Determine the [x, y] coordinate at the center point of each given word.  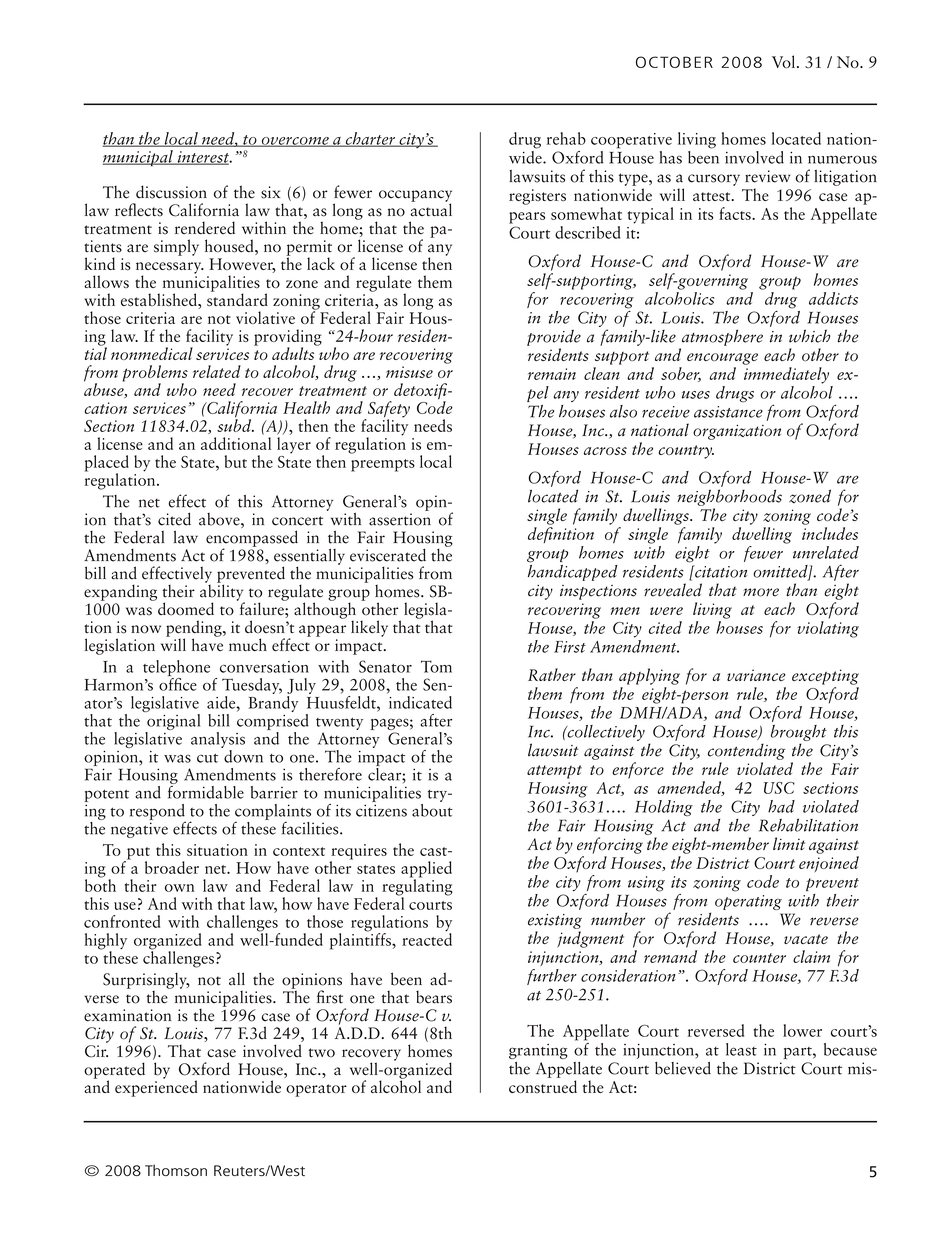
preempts [383, 465]
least [741, 1049]
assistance [728, 412]
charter [370, 139]
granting [538, 1051]
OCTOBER [674, 62]
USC [779, 788]
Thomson [176, 1170]
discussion [171, 192]
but [236, 461]
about [432, 809]
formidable [206, 791]
